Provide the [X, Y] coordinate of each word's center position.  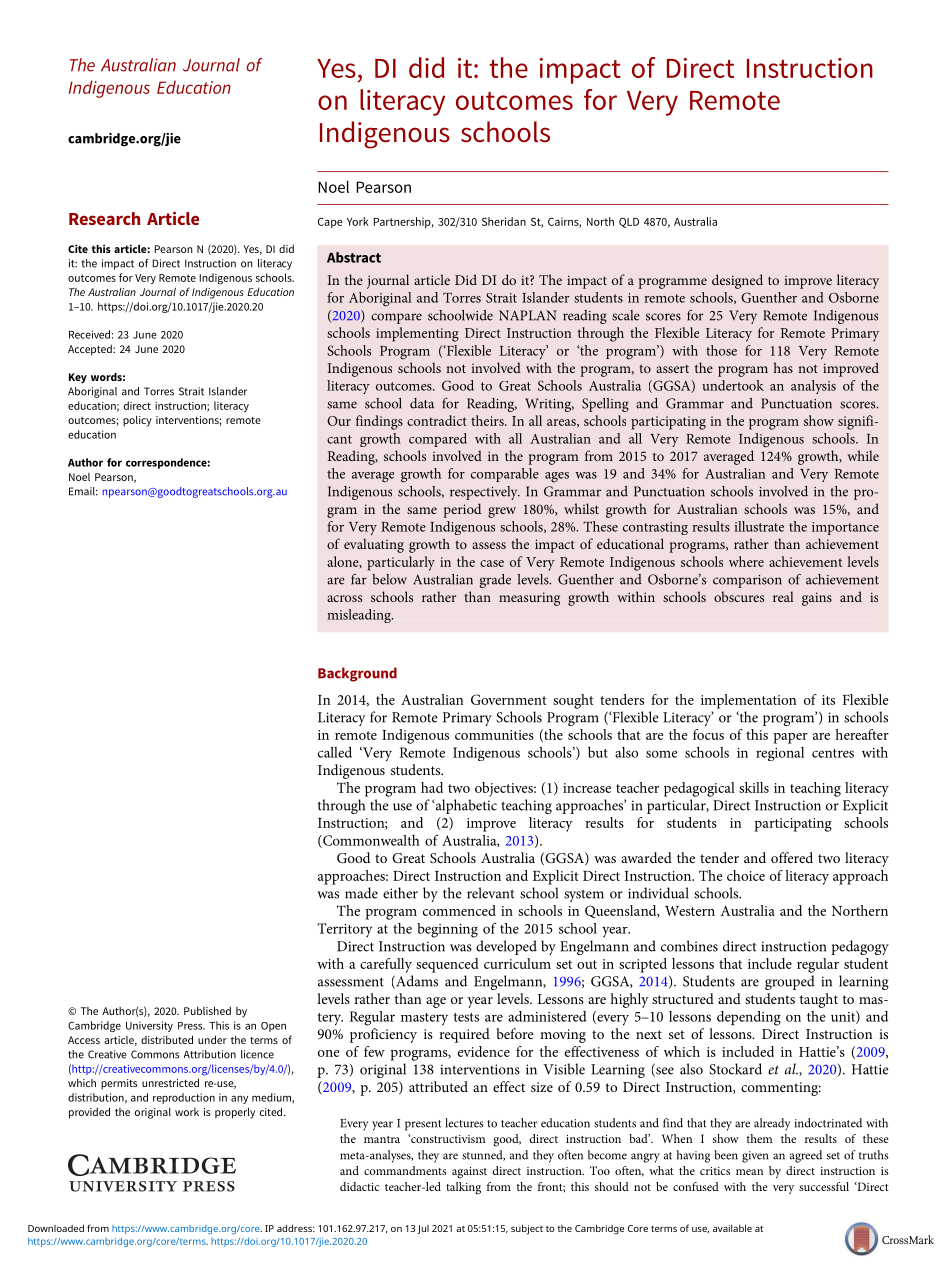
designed [737, 281]
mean [749, 1172]
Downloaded [56, 1228]
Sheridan [504, 221]
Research [104, 218]
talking [463, 1188]
